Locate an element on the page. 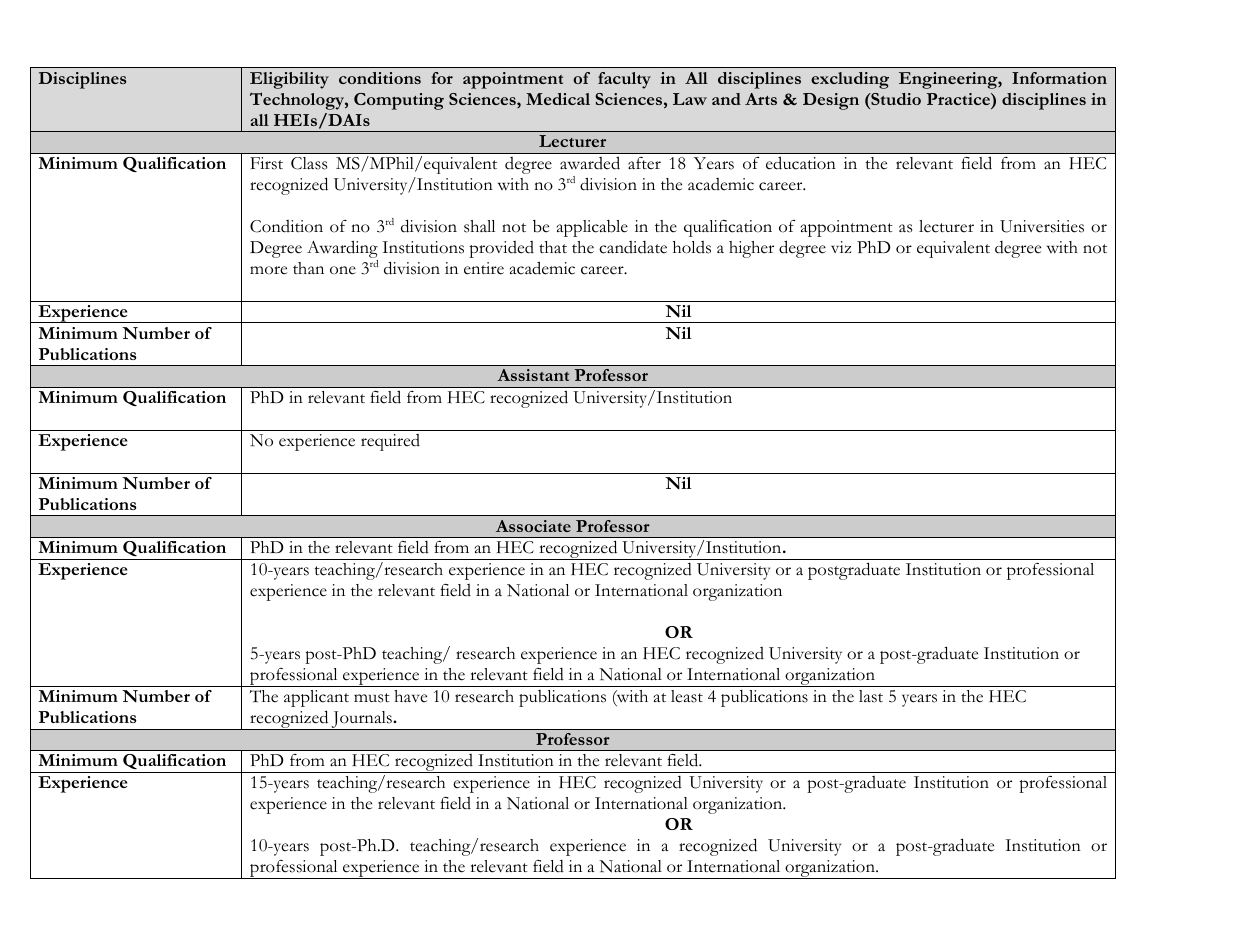 The width and height of the document is (1233, 952). required is located at coordinates (390, 442).
